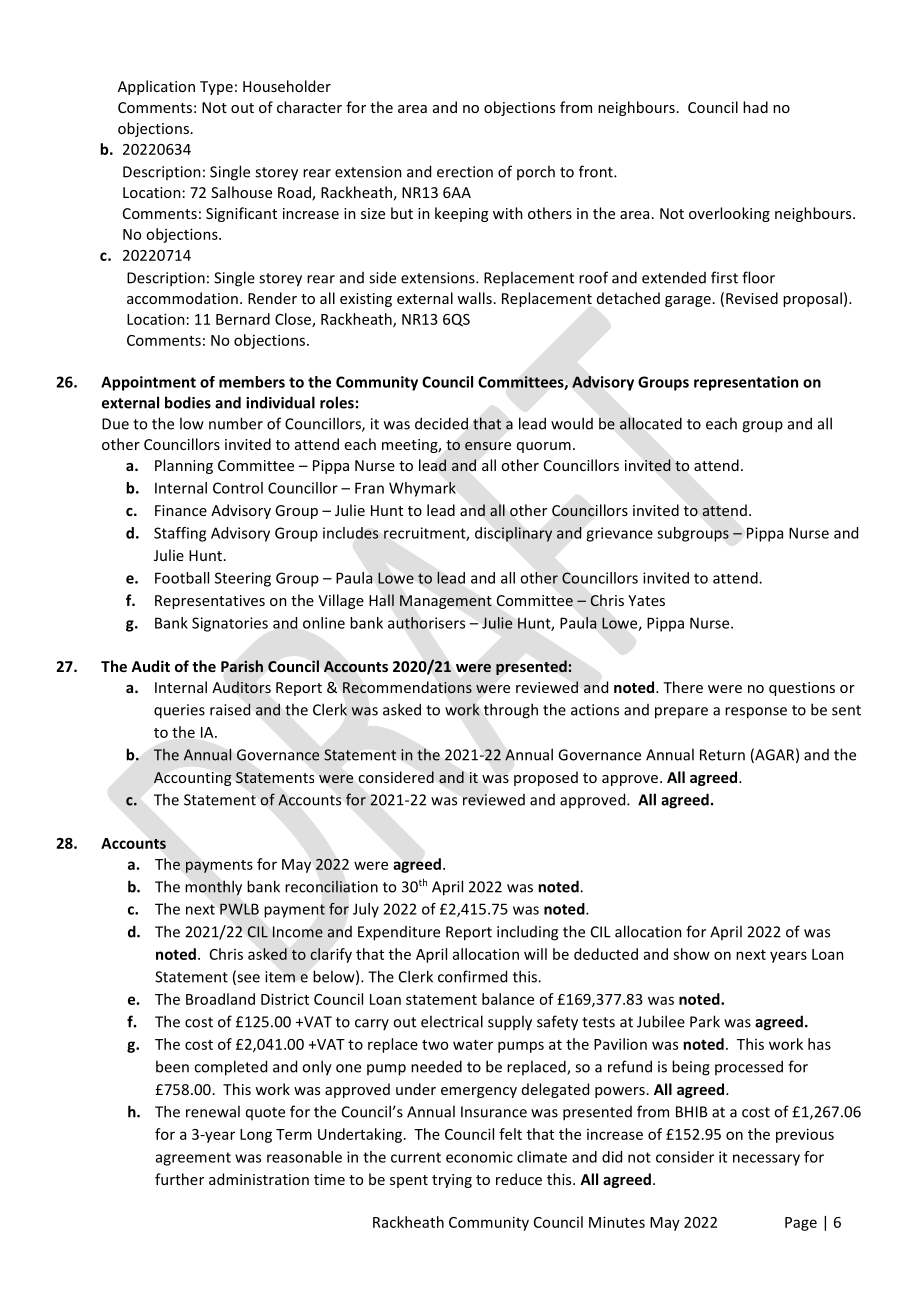  What do you see at coordinates (216, 88) in the document?
I see `Type` at bounding box center [216, 88].
